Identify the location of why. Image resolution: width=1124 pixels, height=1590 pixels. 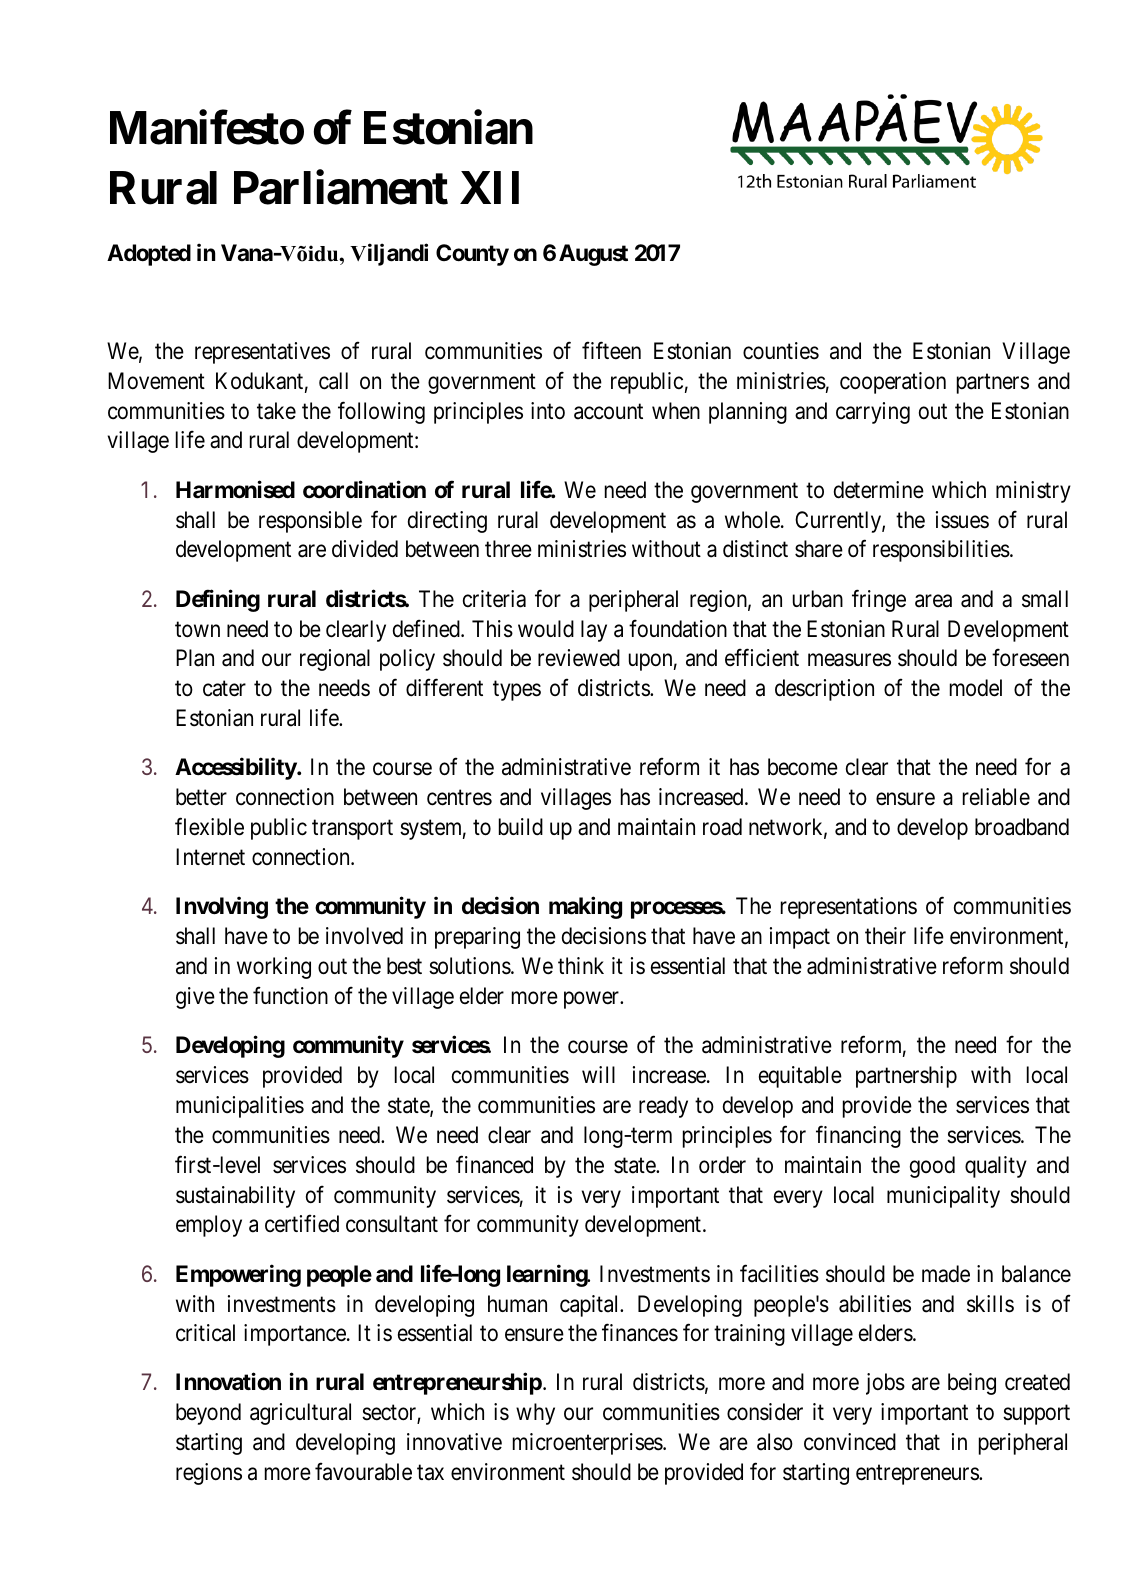
(535, 1414).
